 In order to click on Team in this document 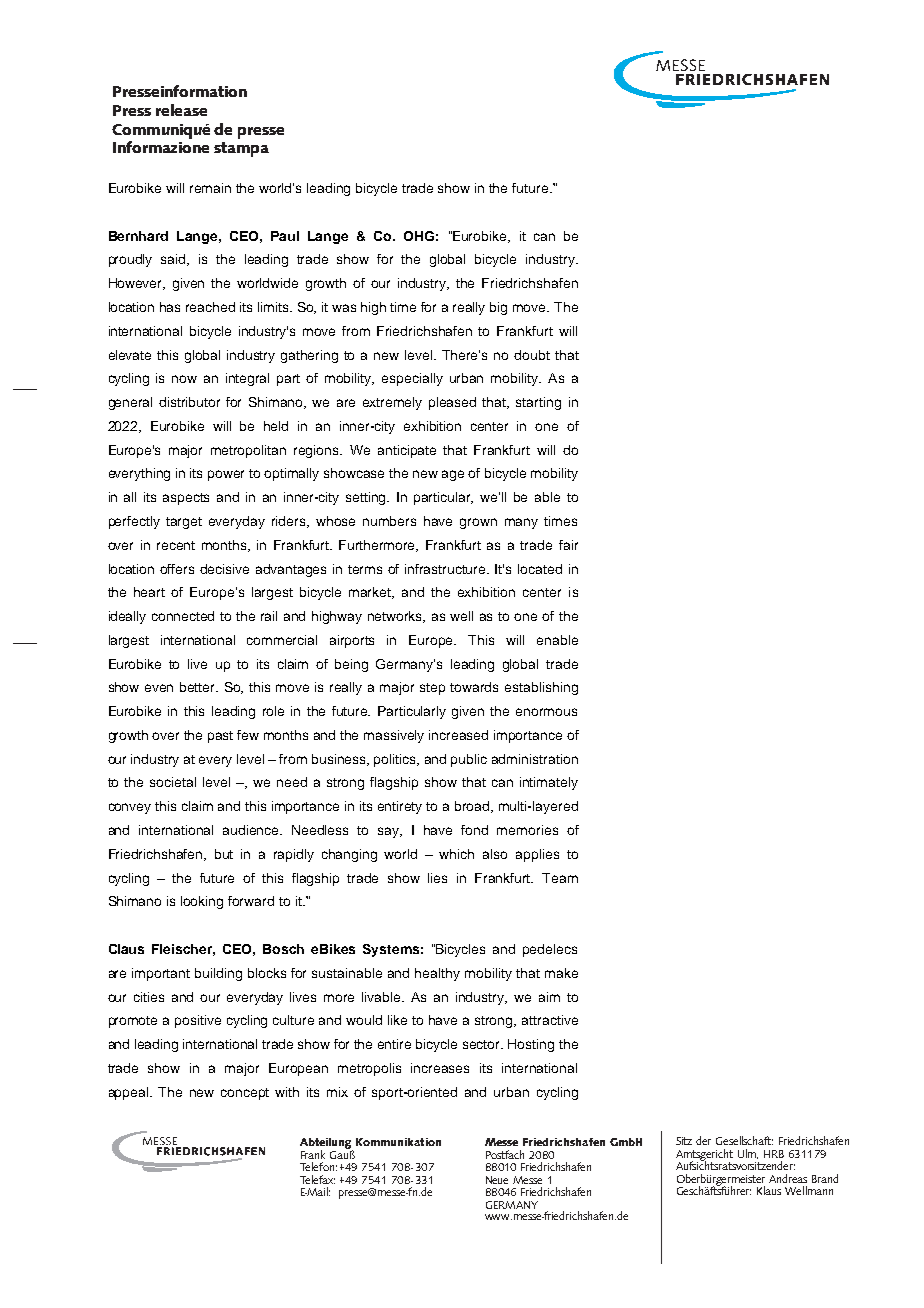, I will do `click(560, 878)`.
